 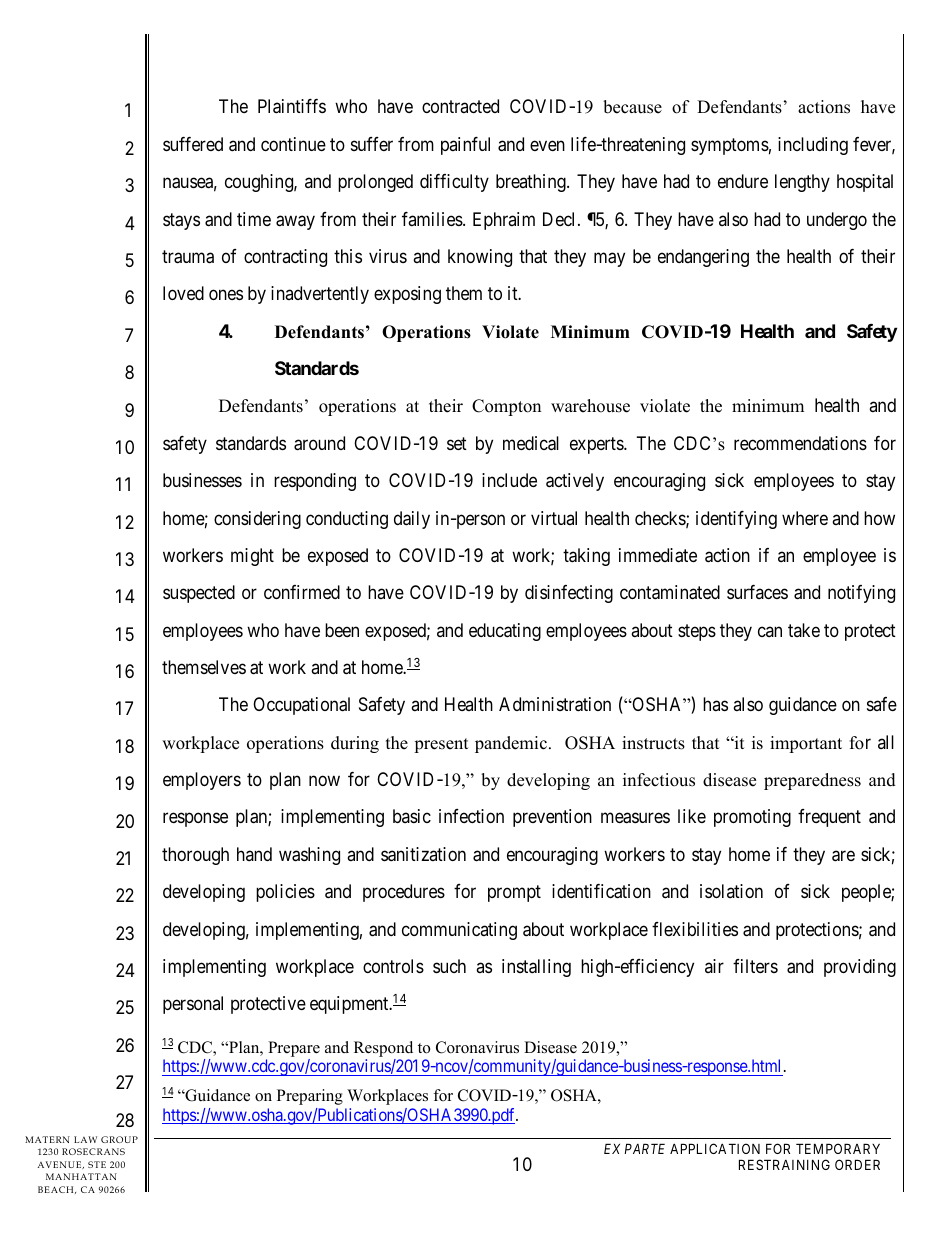 What do you see at coordinates (119, 1139) in the document?
I see `GROUP` at bounding box center [119, 1139].
